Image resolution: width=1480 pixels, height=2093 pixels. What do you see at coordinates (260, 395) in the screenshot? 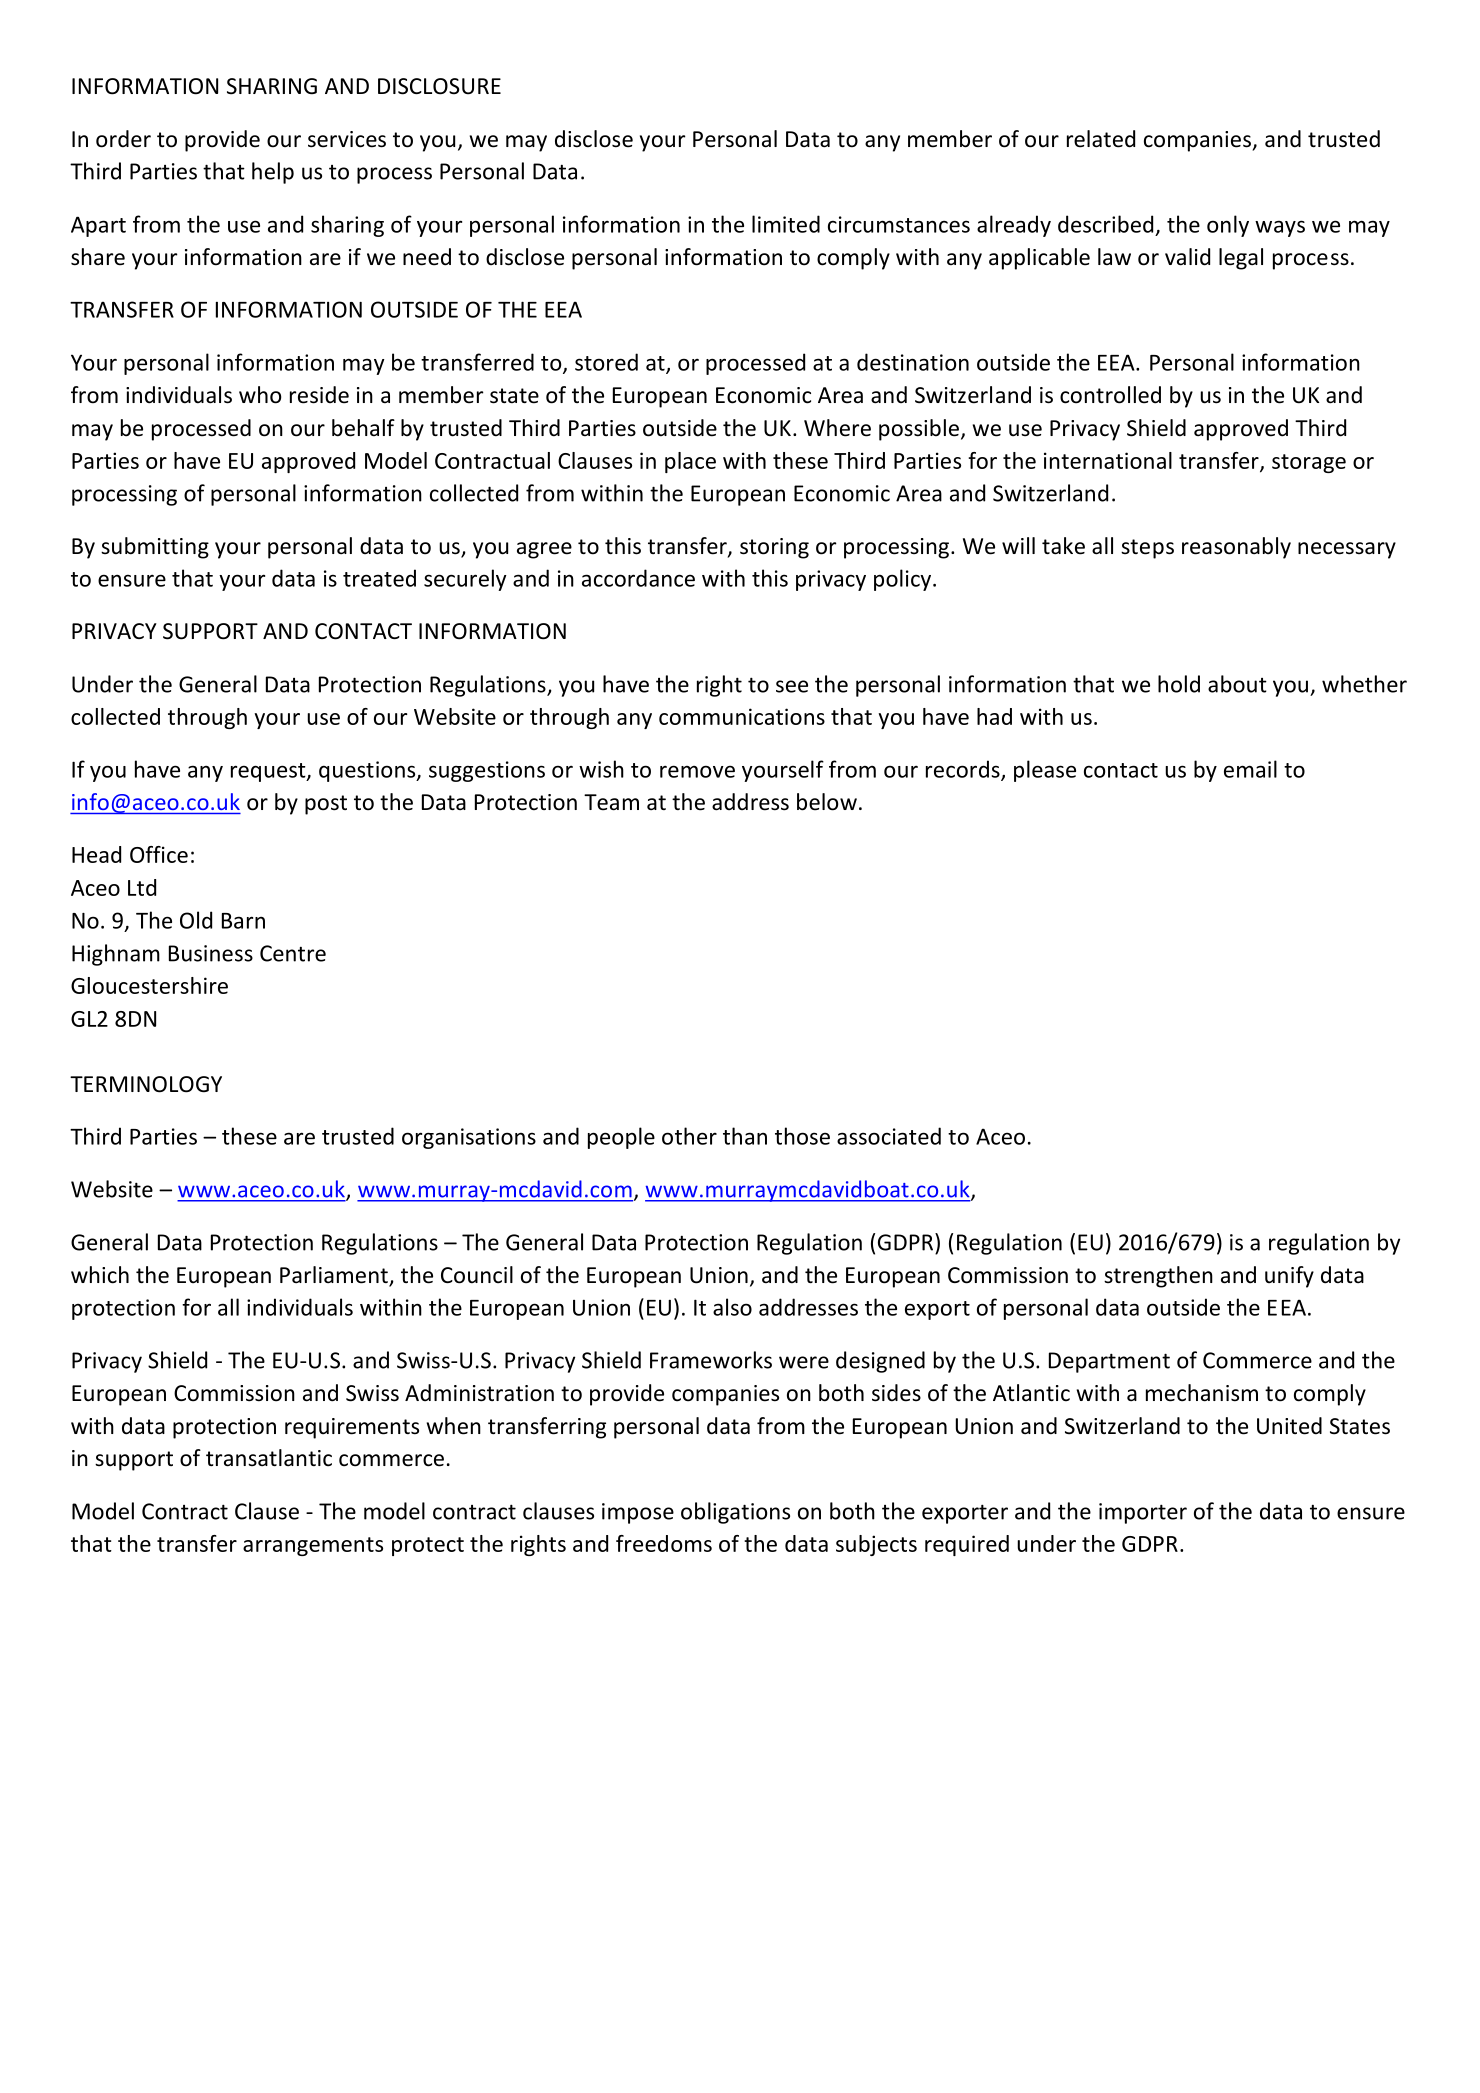
I see `who` at bounding box center [260, 395].
